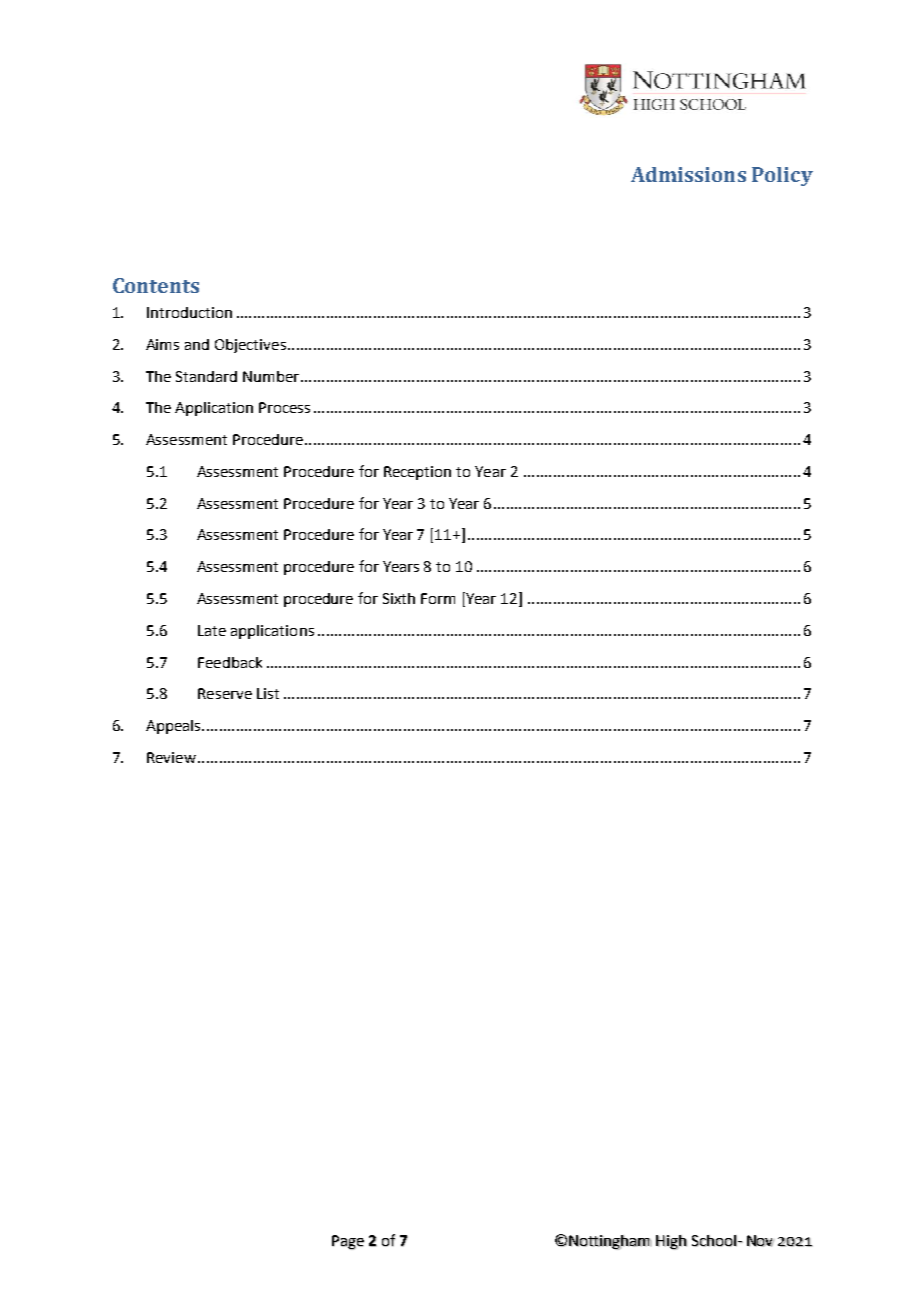 This screenshot has width=924, height=1308. What do you see at coordinates (156, 285) in the screenshot?
I see `Contents` at bounding box center [156, 285].
